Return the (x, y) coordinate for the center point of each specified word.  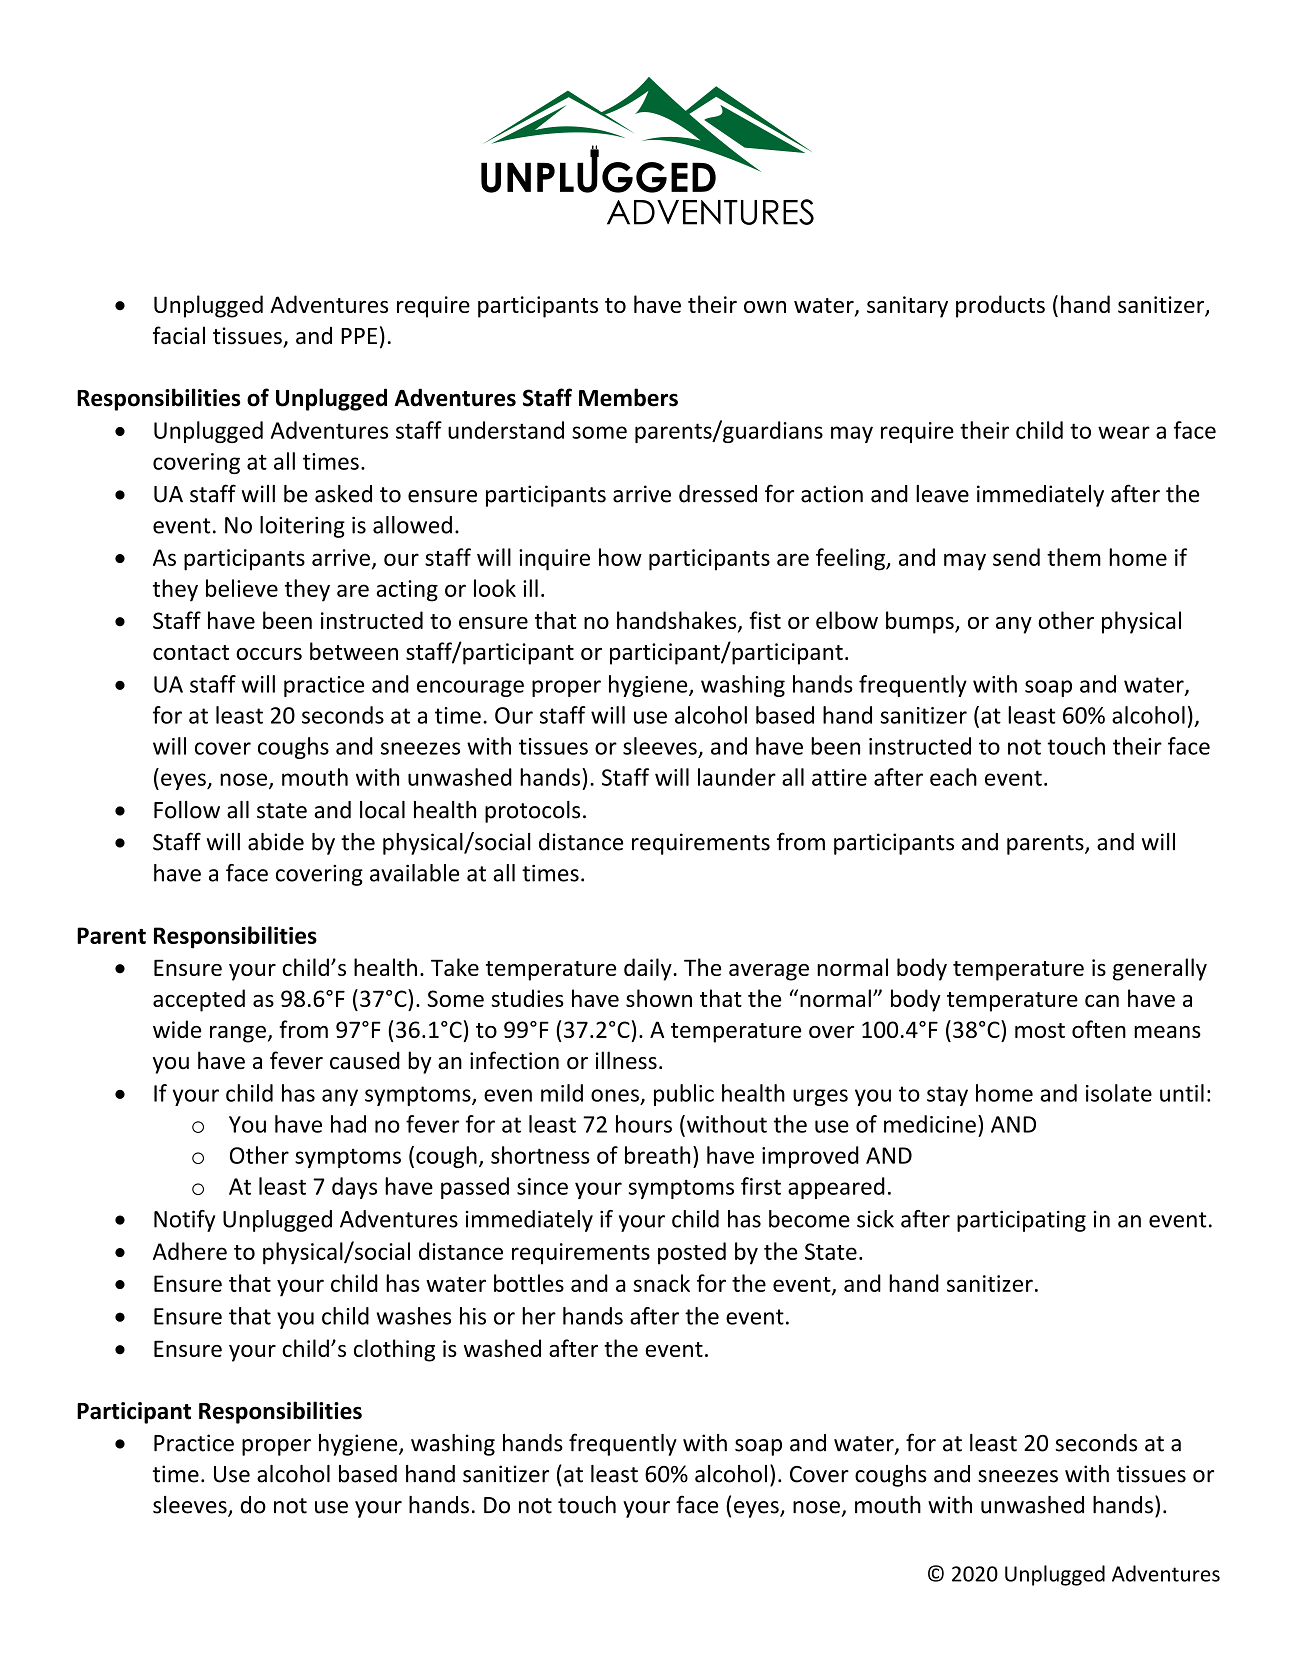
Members (628, 397)
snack (661, 1283)
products (1000, 306)
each (953, 777)
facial (179, 335)
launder (737, 777)
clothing (394, 1350)
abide (276, 842)
